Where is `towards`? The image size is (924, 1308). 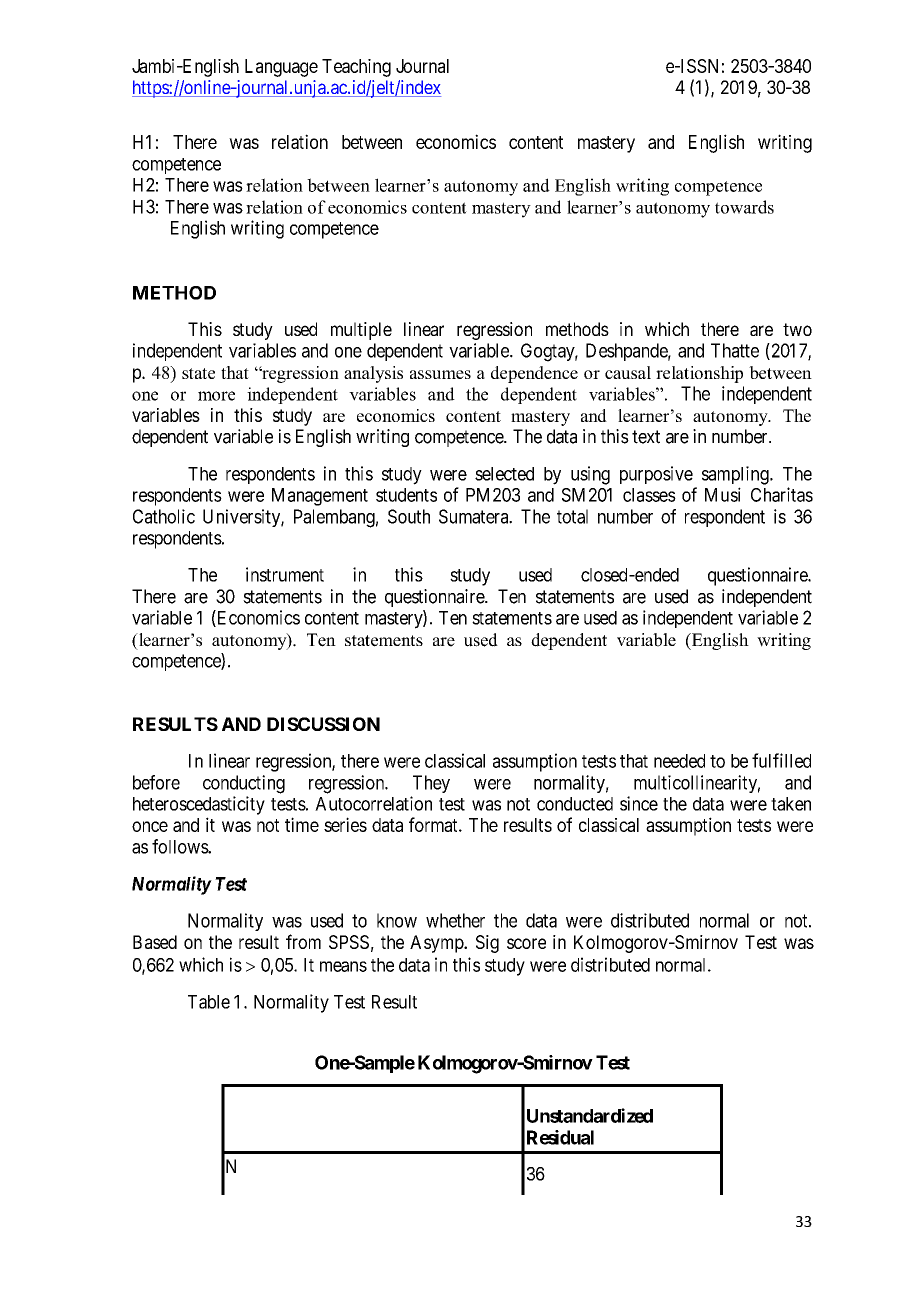 towards is located at coordinates (744, 207).
